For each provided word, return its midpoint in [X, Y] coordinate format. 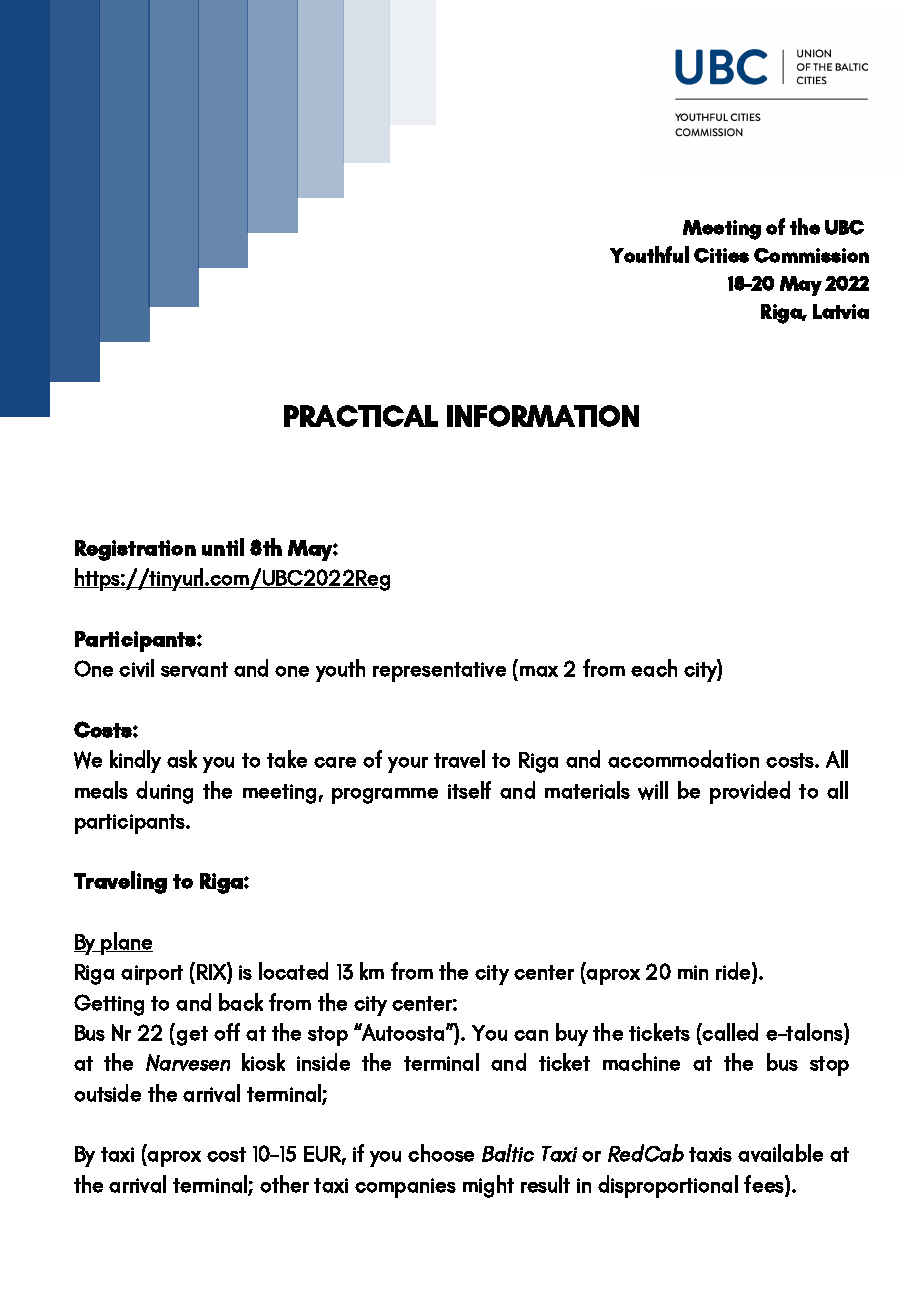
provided [750, 792]
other [284, 1184]
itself [469, 790]
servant [194, 669]
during [164, 792]
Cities [721, 255]
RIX [212, 971]
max [539, 671]
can [531, 1035]
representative [439, 672]
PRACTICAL [361, 416]
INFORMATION [543, 416]
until [223, 547]
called [729, 1032]
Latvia [841, 311]
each [654, 668]
